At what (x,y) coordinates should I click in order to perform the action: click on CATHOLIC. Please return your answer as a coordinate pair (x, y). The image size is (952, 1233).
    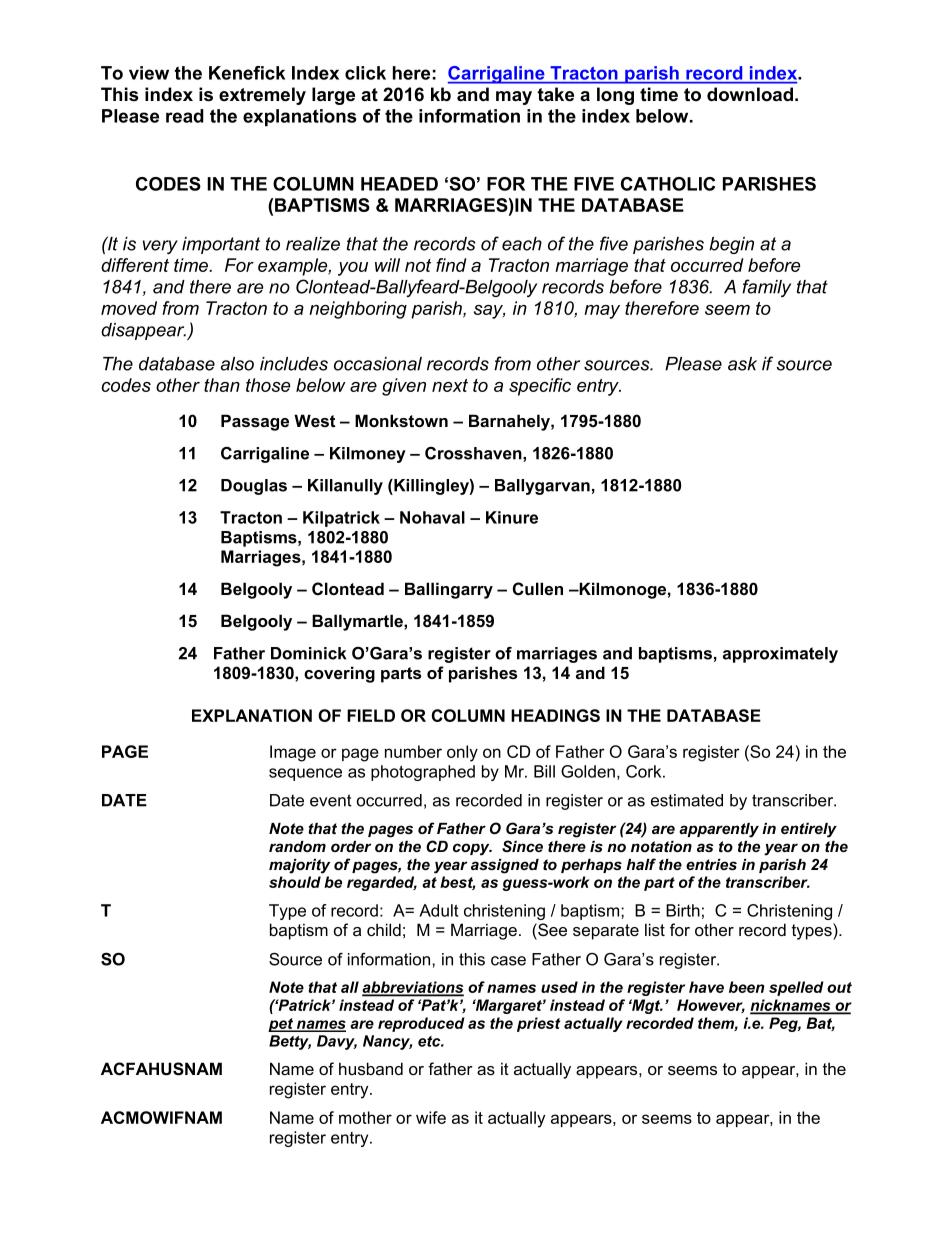
    Looking at the image, I should click on (668, 184).
